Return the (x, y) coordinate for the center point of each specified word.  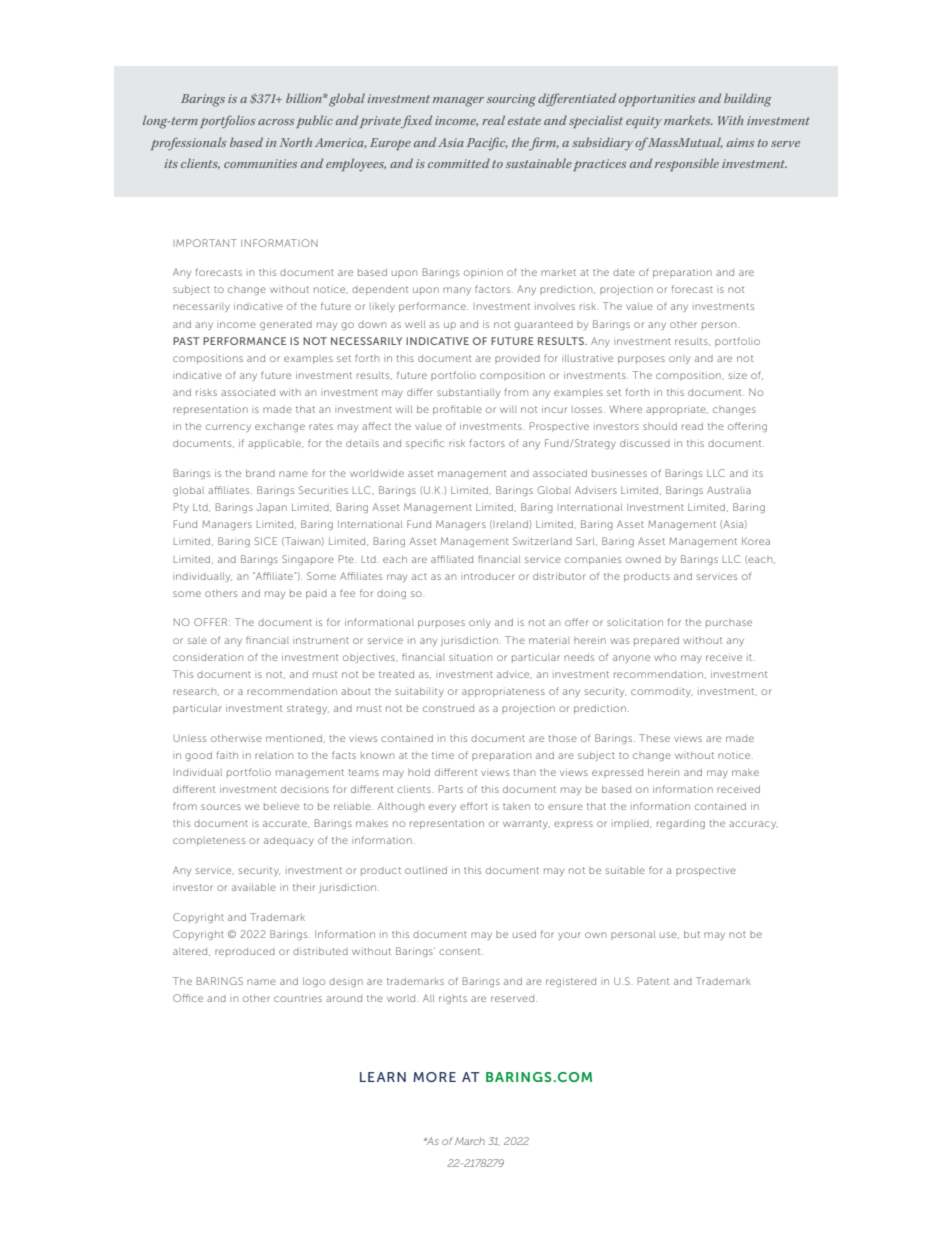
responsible (687, 164)
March (470, 1141)
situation (470, 657)
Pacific (487, 143)
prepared (656, 641)
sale (197, 640)
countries (298, 999)
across (276, 122)
